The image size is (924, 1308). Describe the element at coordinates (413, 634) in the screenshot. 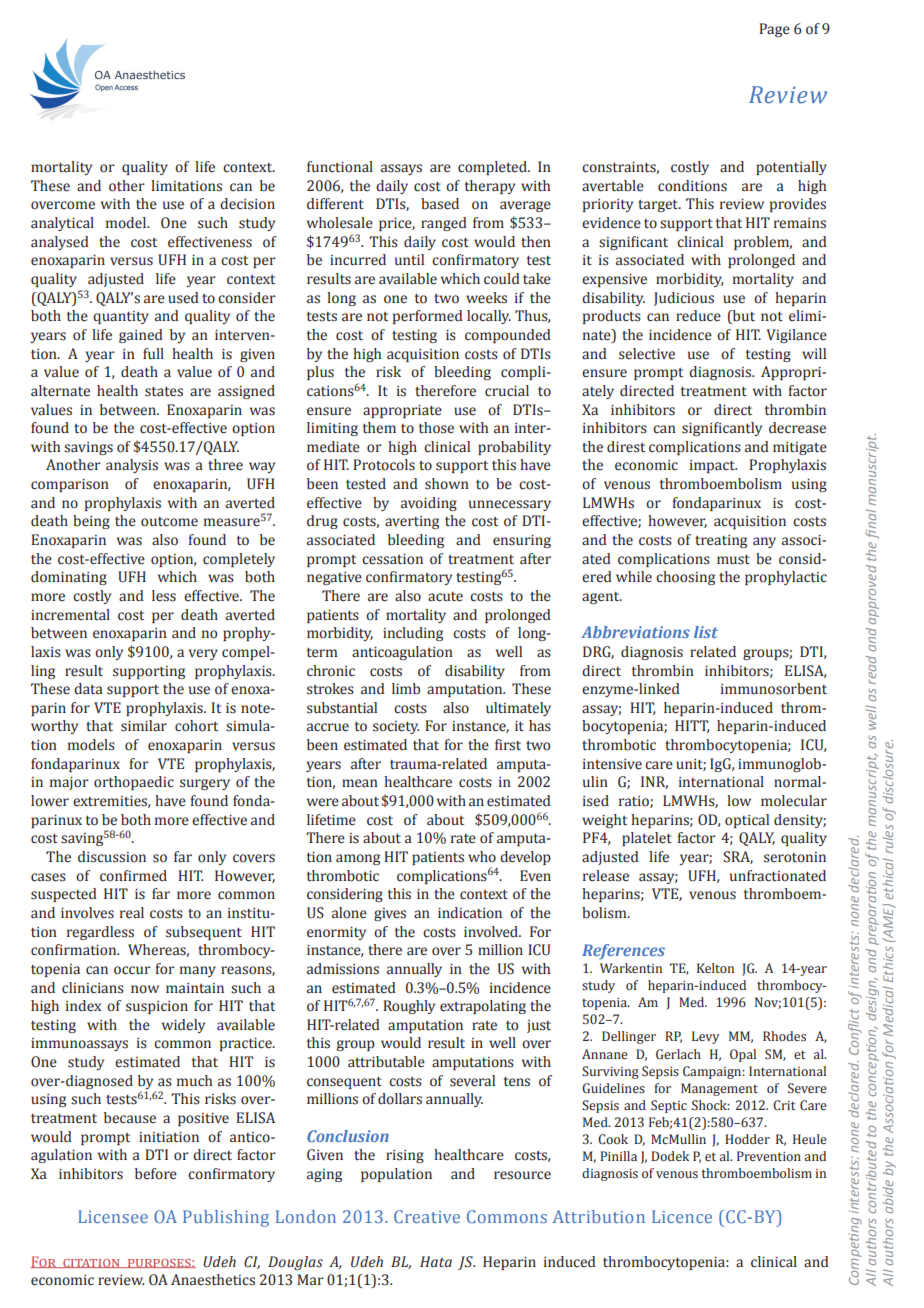

I see `including` at that location.
